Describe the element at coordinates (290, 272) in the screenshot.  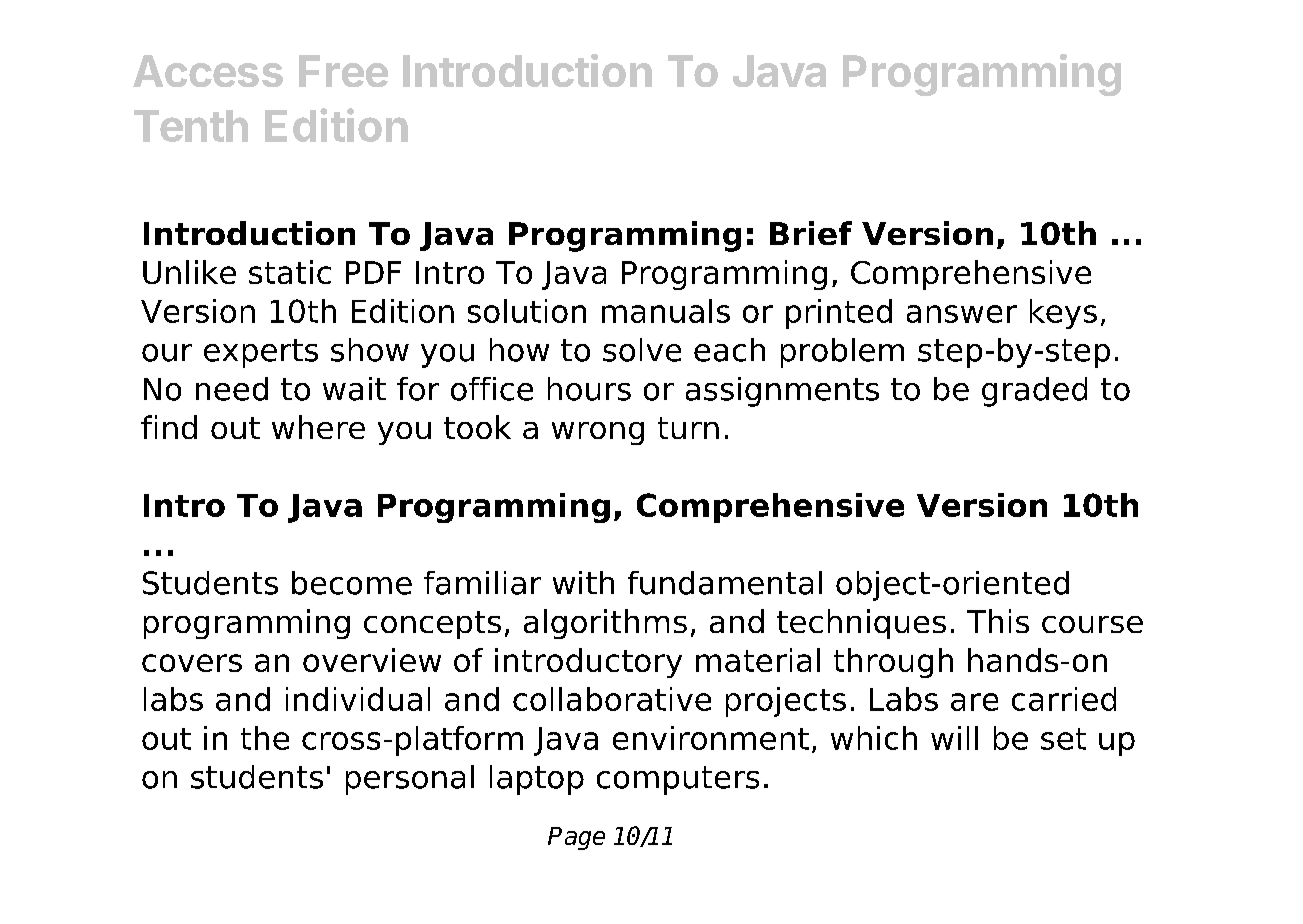
I see `static` at that location.
